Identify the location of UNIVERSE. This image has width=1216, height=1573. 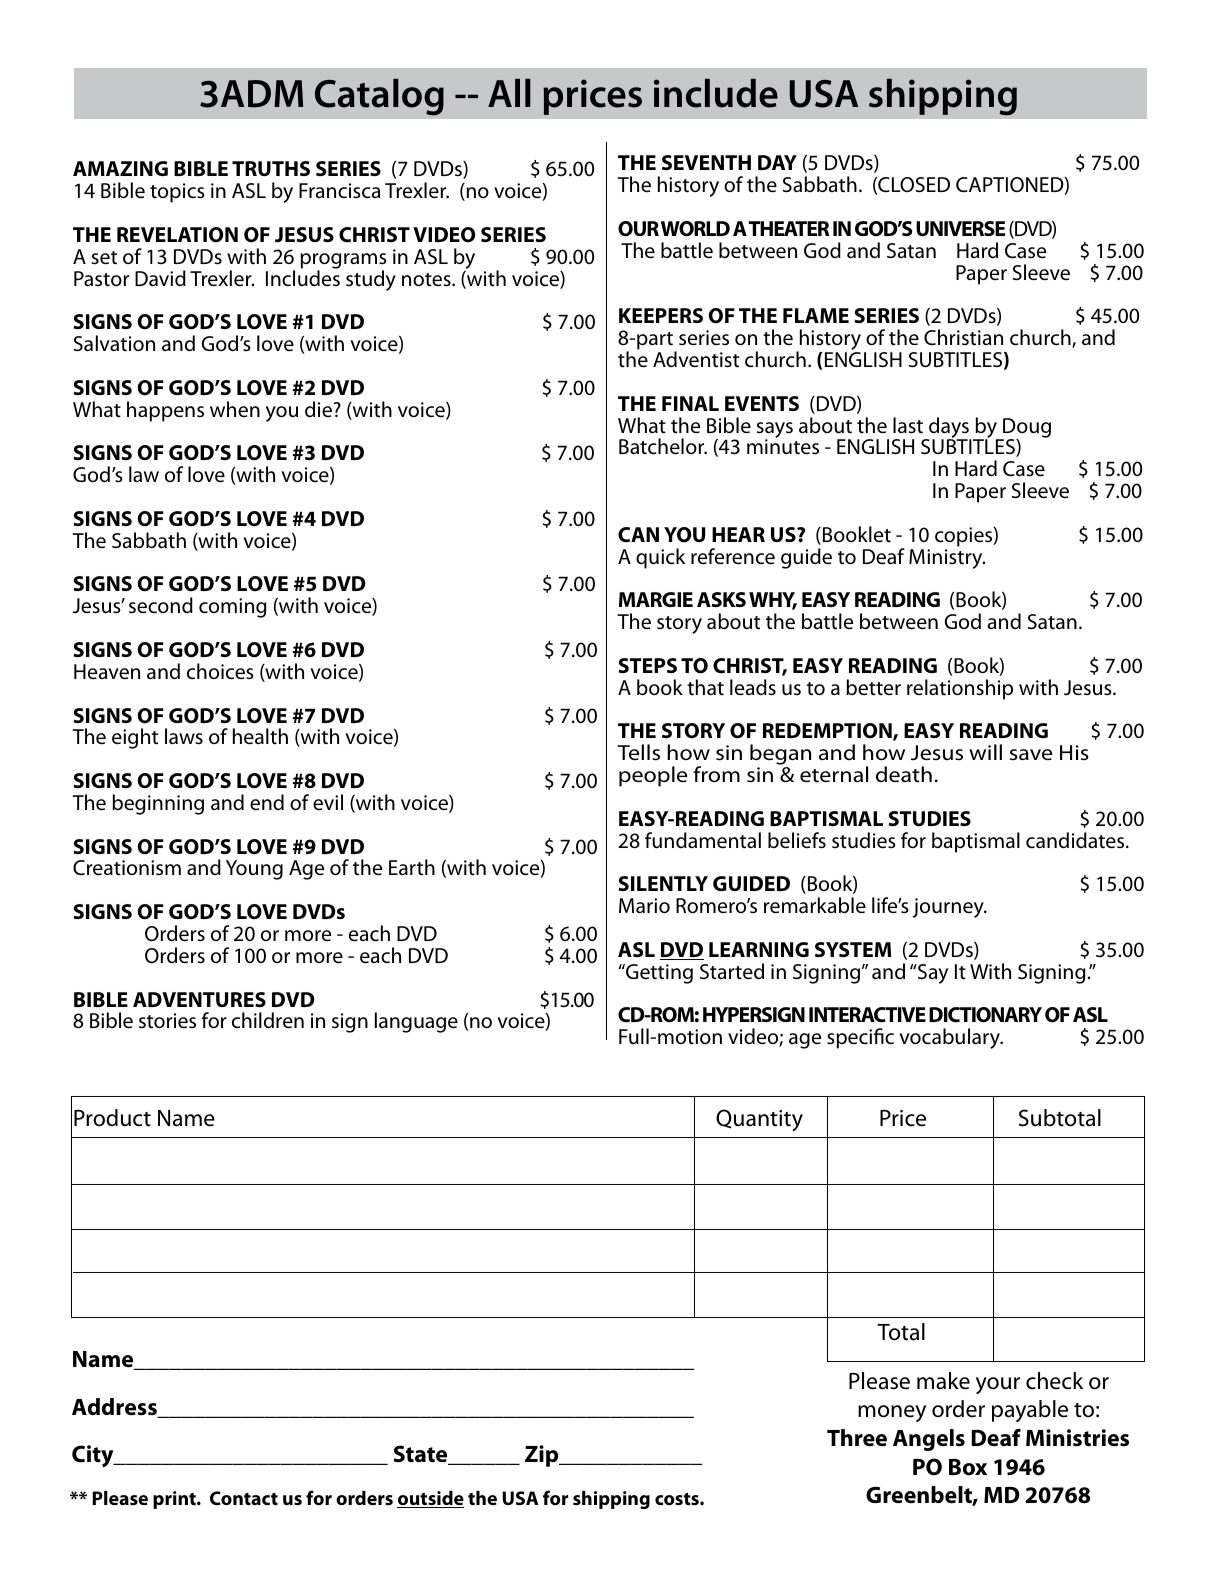
(960, 229).
